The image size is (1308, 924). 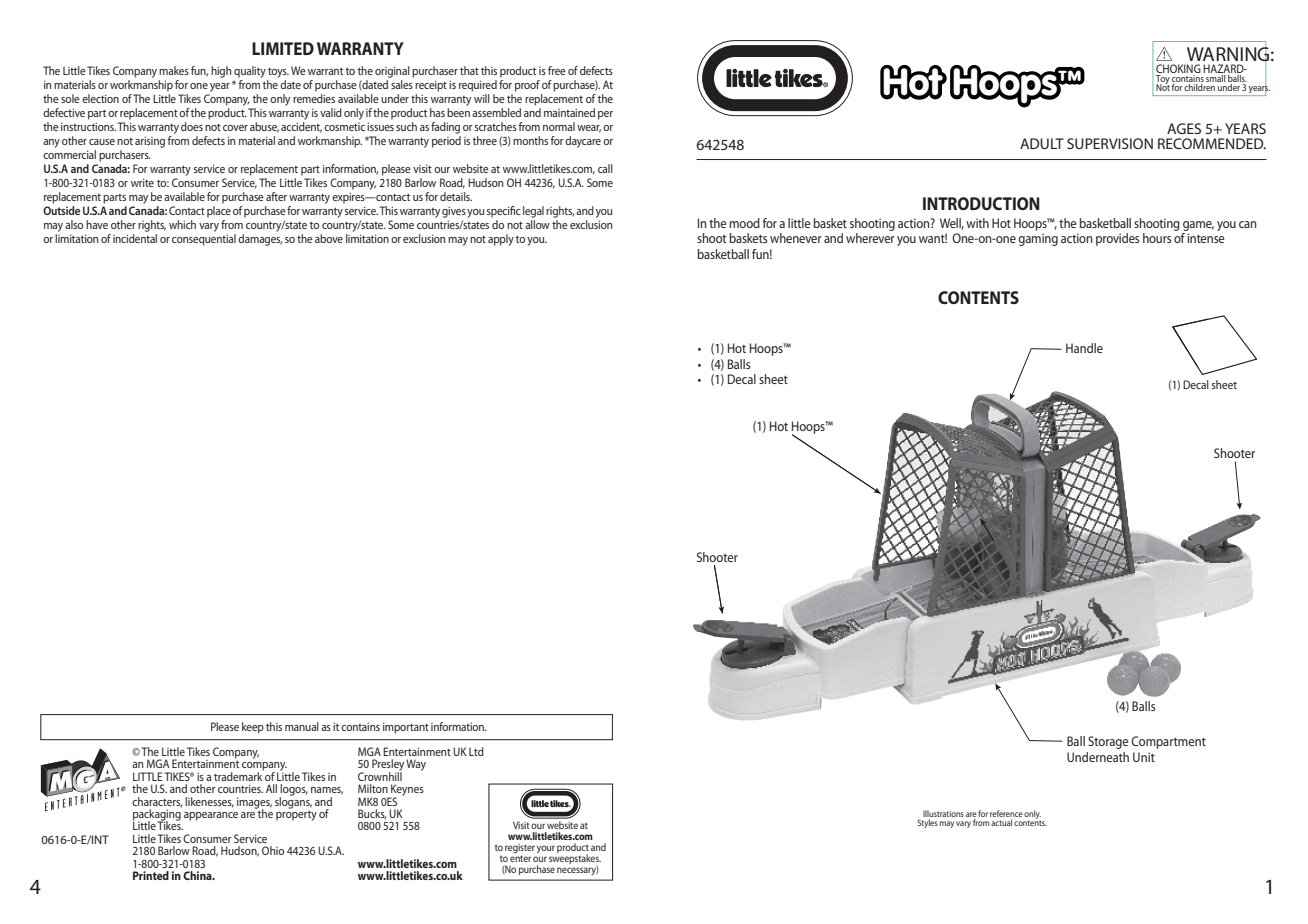 What do you see at coordinates (501, 240) in the screenshot?
I see `apply` at bounding box center [501, 240].
